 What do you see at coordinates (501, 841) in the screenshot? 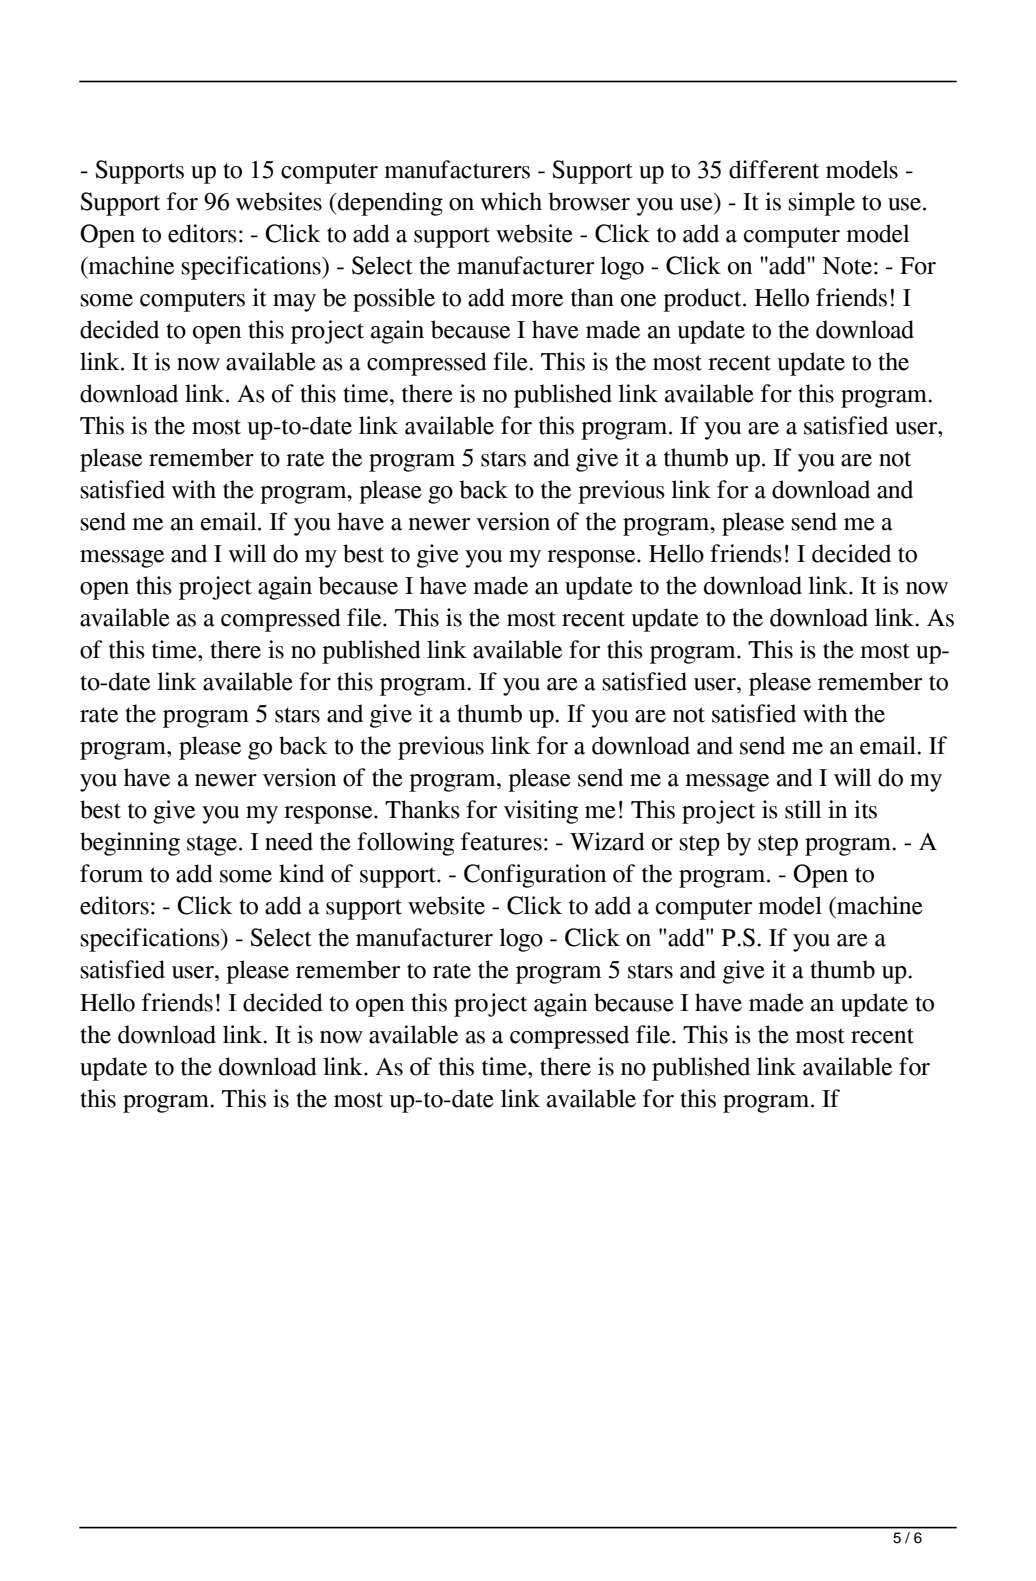
I see `features` at bounding box center [501, 841].
